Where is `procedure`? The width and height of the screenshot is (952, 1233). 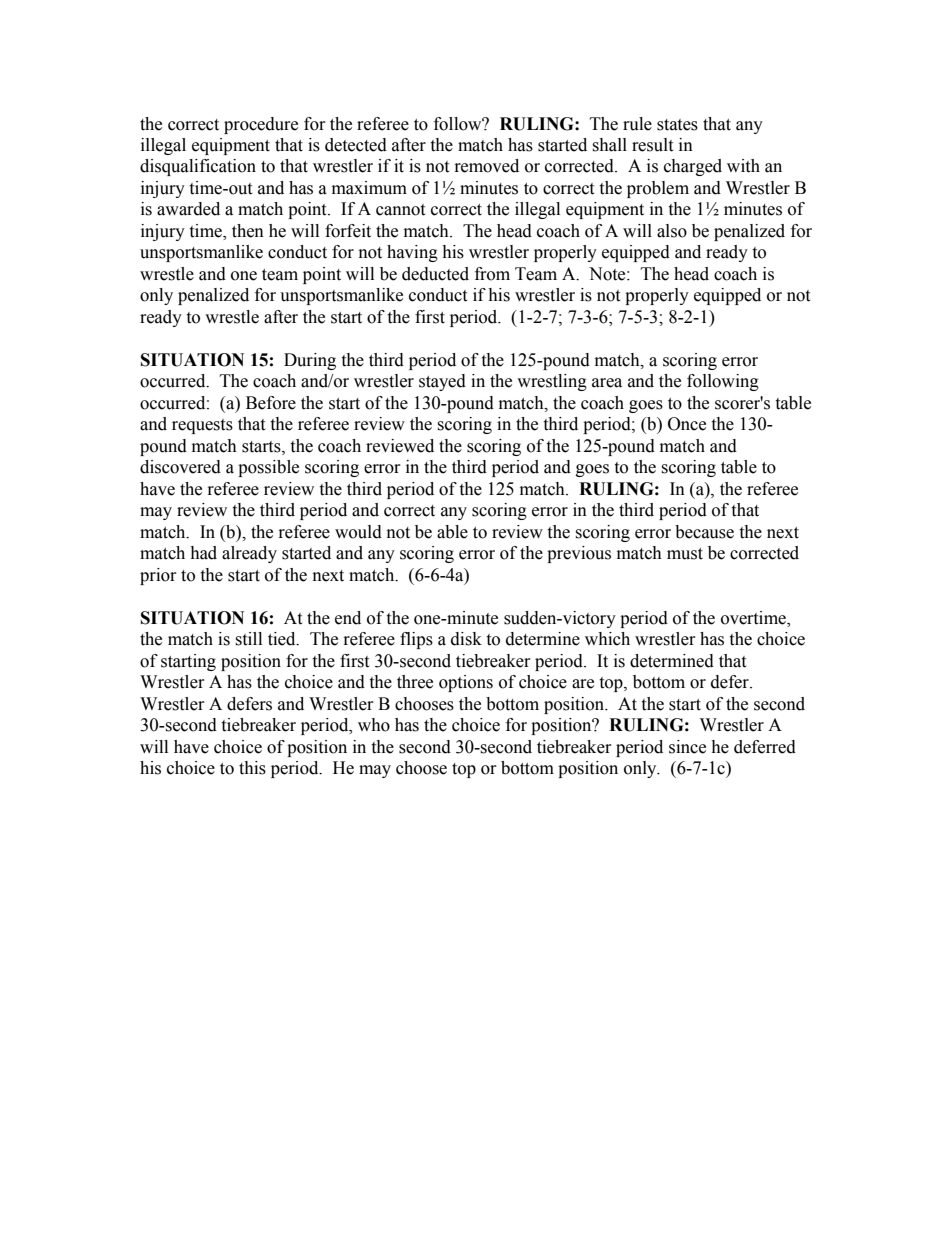
procedure is located at coordinates (261, 125).
